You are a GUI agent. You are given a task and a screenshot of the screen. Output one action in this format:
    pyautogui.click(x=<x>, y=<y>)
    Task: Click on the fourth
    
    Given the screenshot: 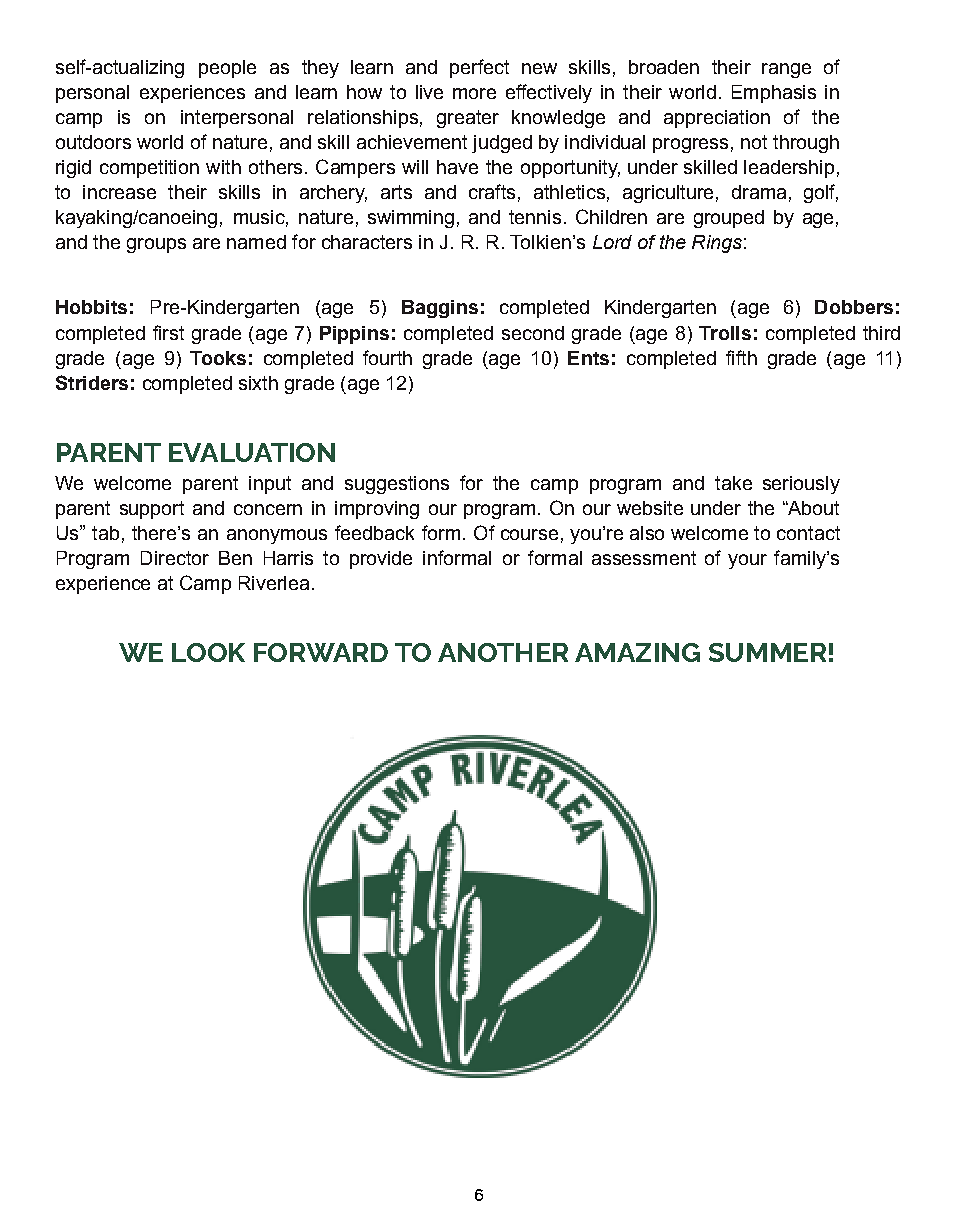 What is the action you would take?
    pyautogui.click(x=387, y=357)
